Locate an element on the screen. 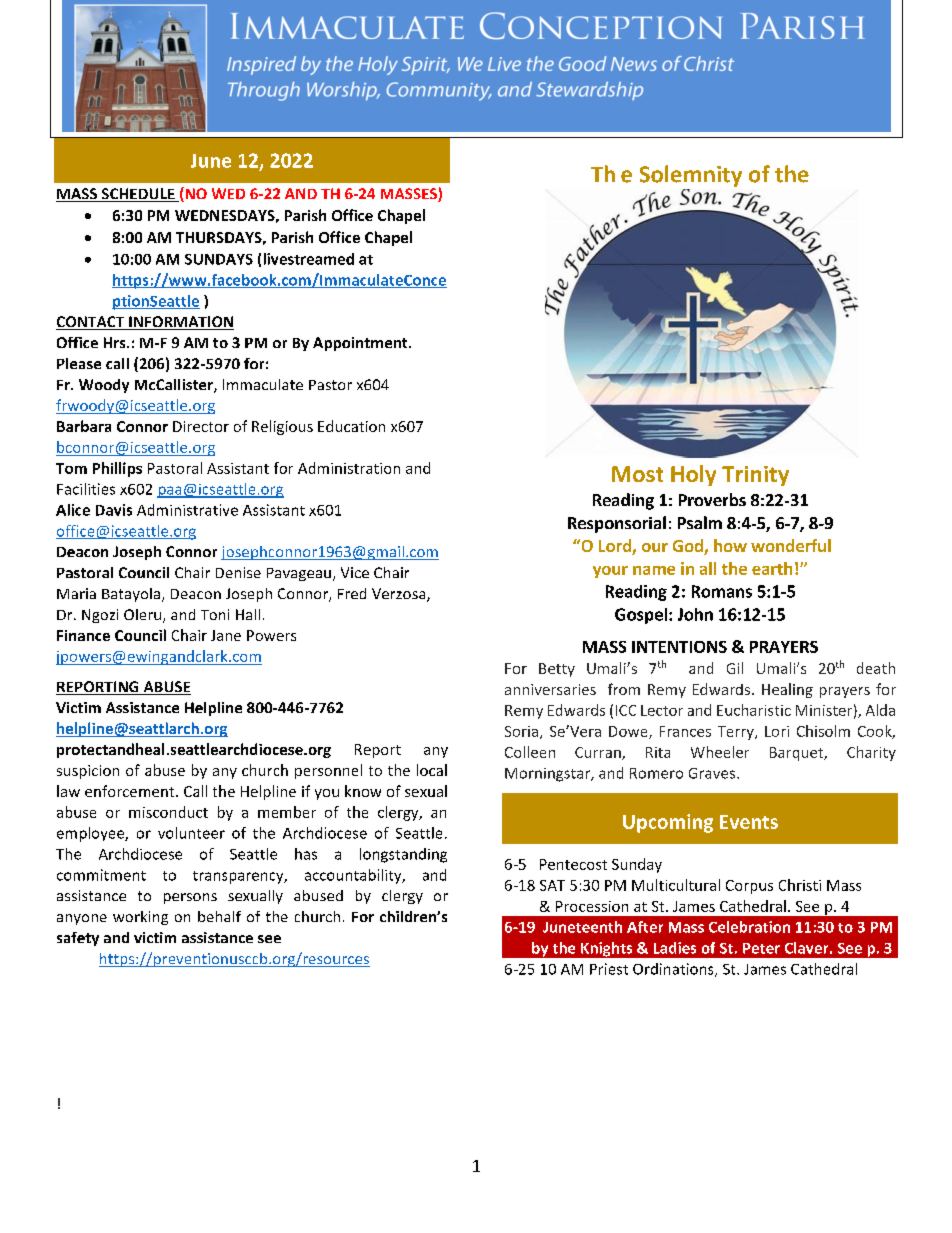 This screenshot has height=1233, width=952. Trinity is located at coordinates (755, 476).
